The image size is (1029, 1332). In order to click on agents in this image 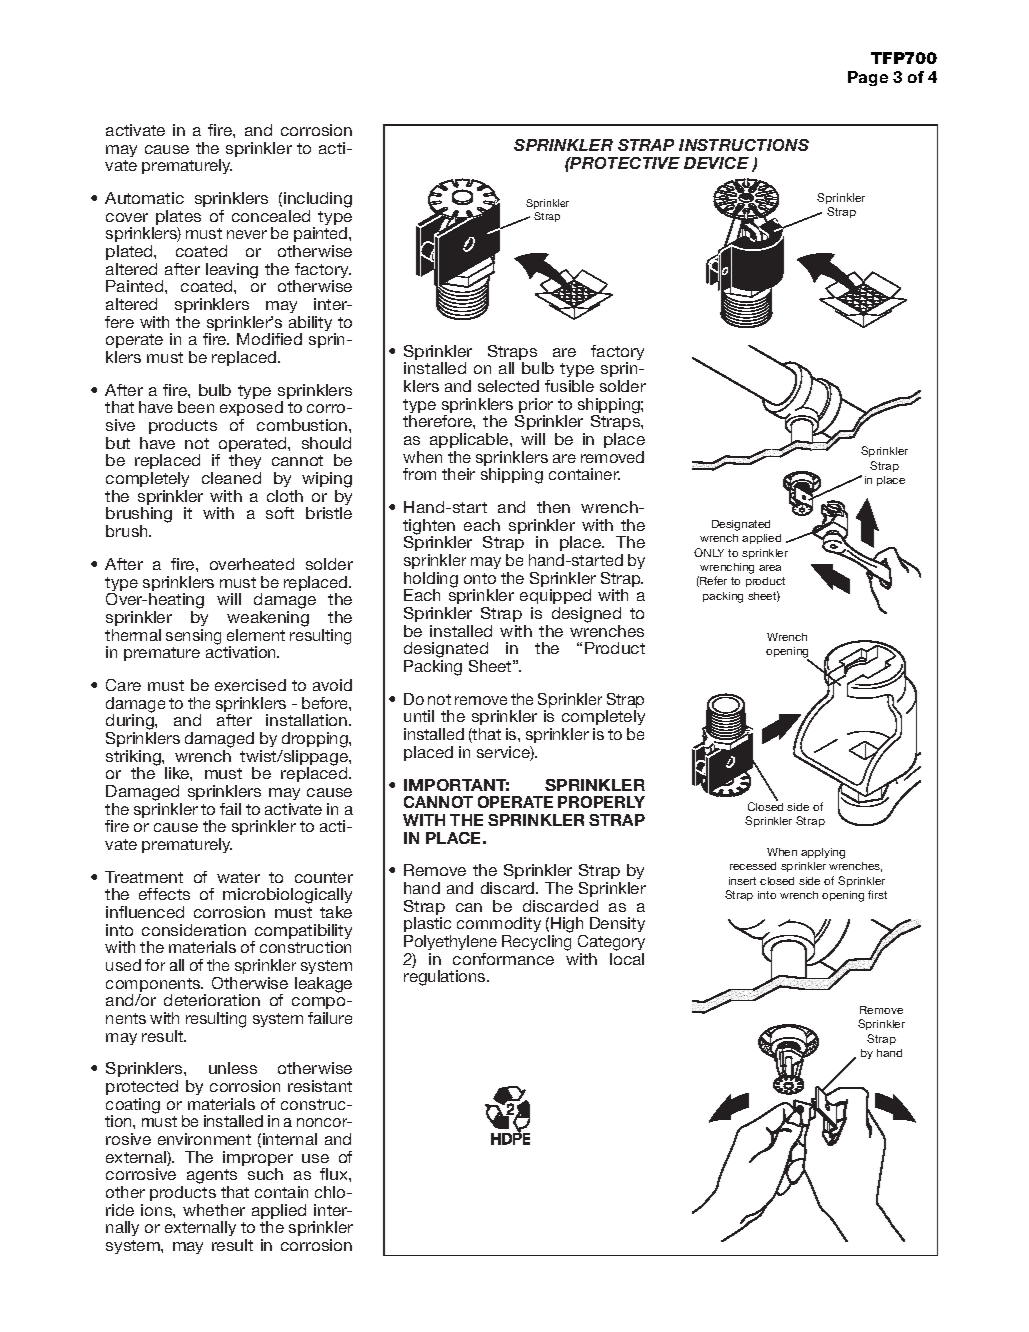, I will do `click(212, 1178)`.
